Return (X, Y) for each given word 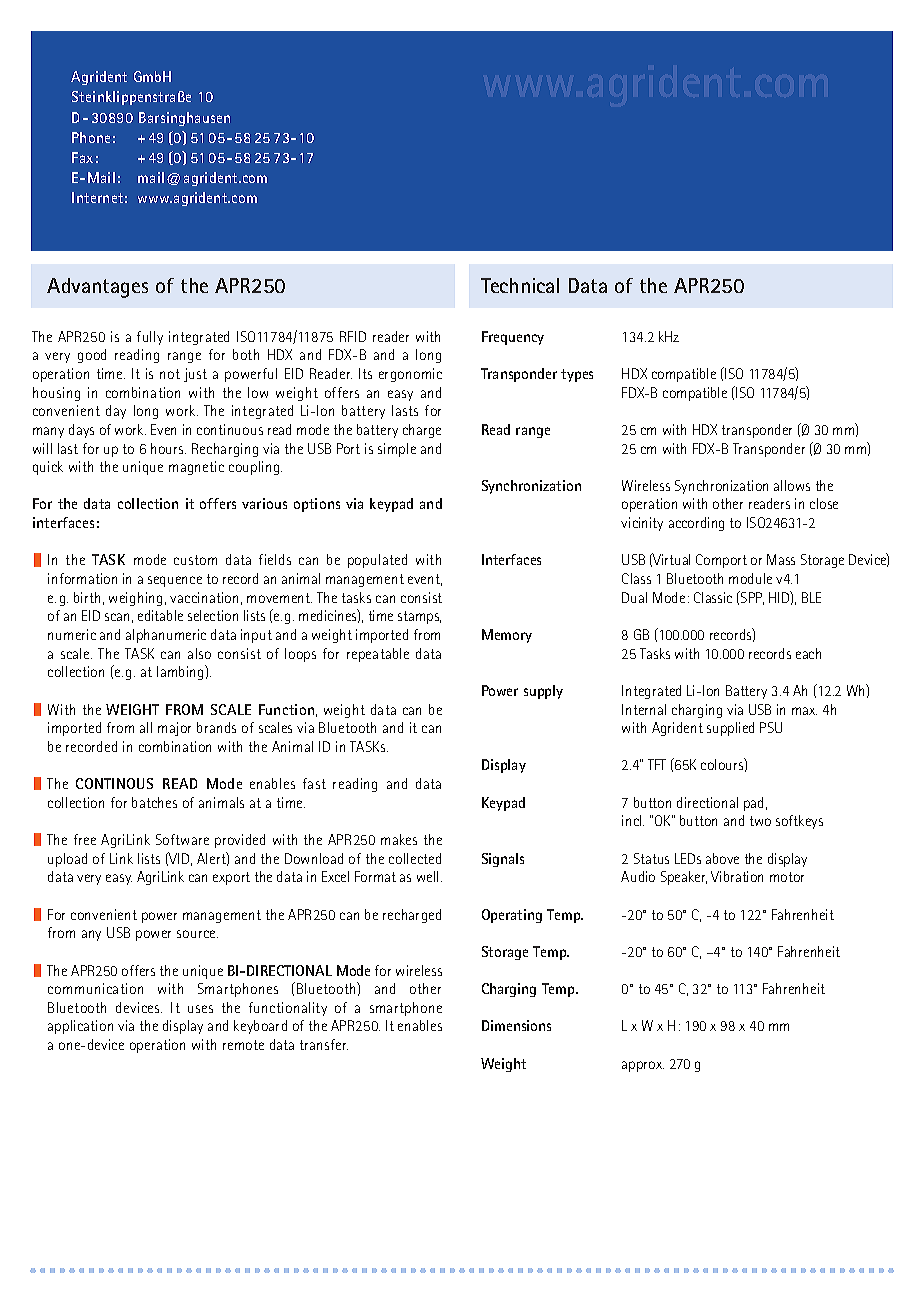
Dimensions (516, 1025)
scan (117, 617)
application (80, 1027)
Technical (520, 285)
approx (643, 1066)
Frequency (513, 338)
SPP (751, 598)
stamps (419, 617)
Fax (82, 157)
